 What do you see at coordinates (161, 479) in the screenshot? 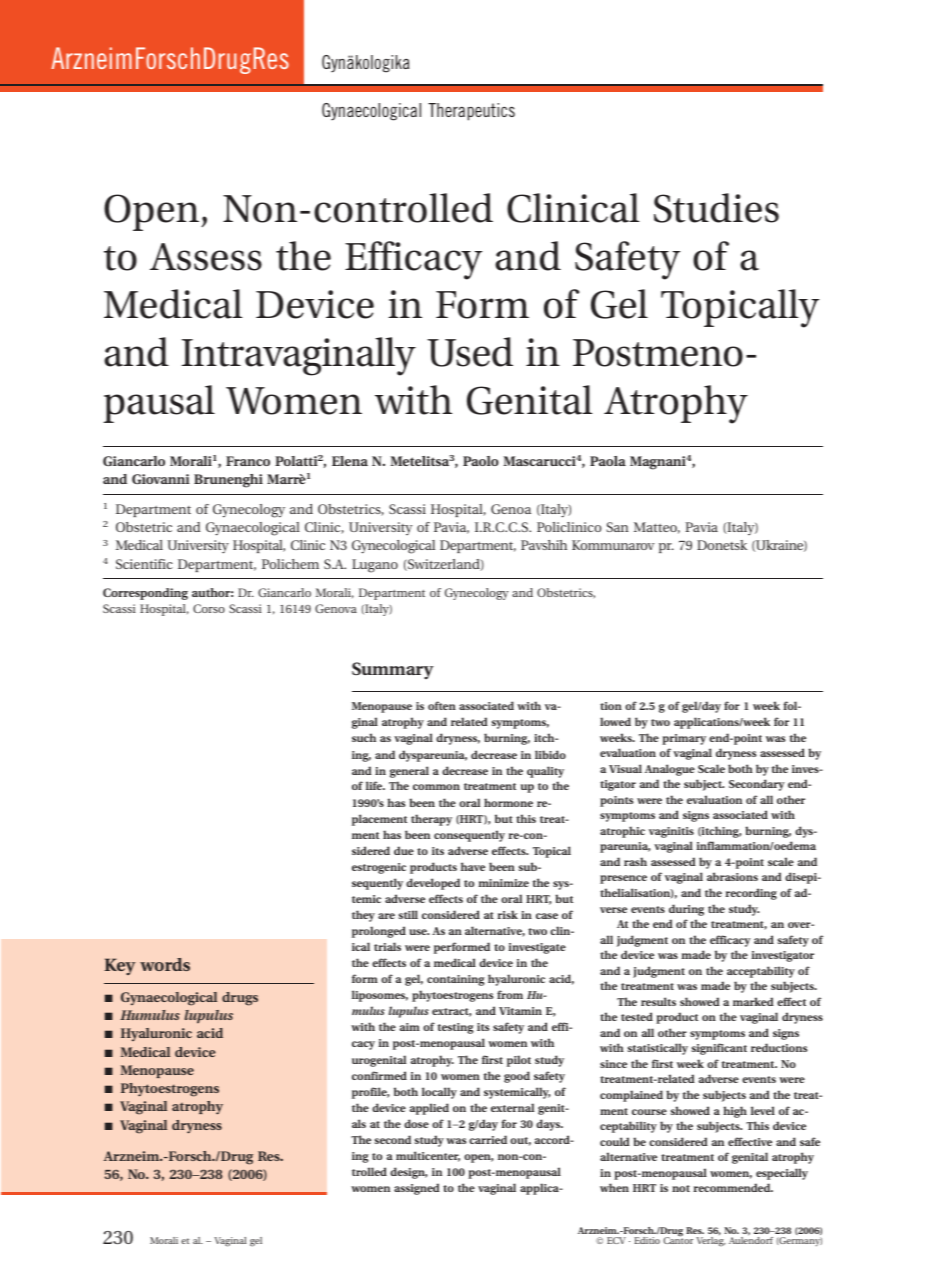
I see `Giovanni` at bounding box center [161, 479].
